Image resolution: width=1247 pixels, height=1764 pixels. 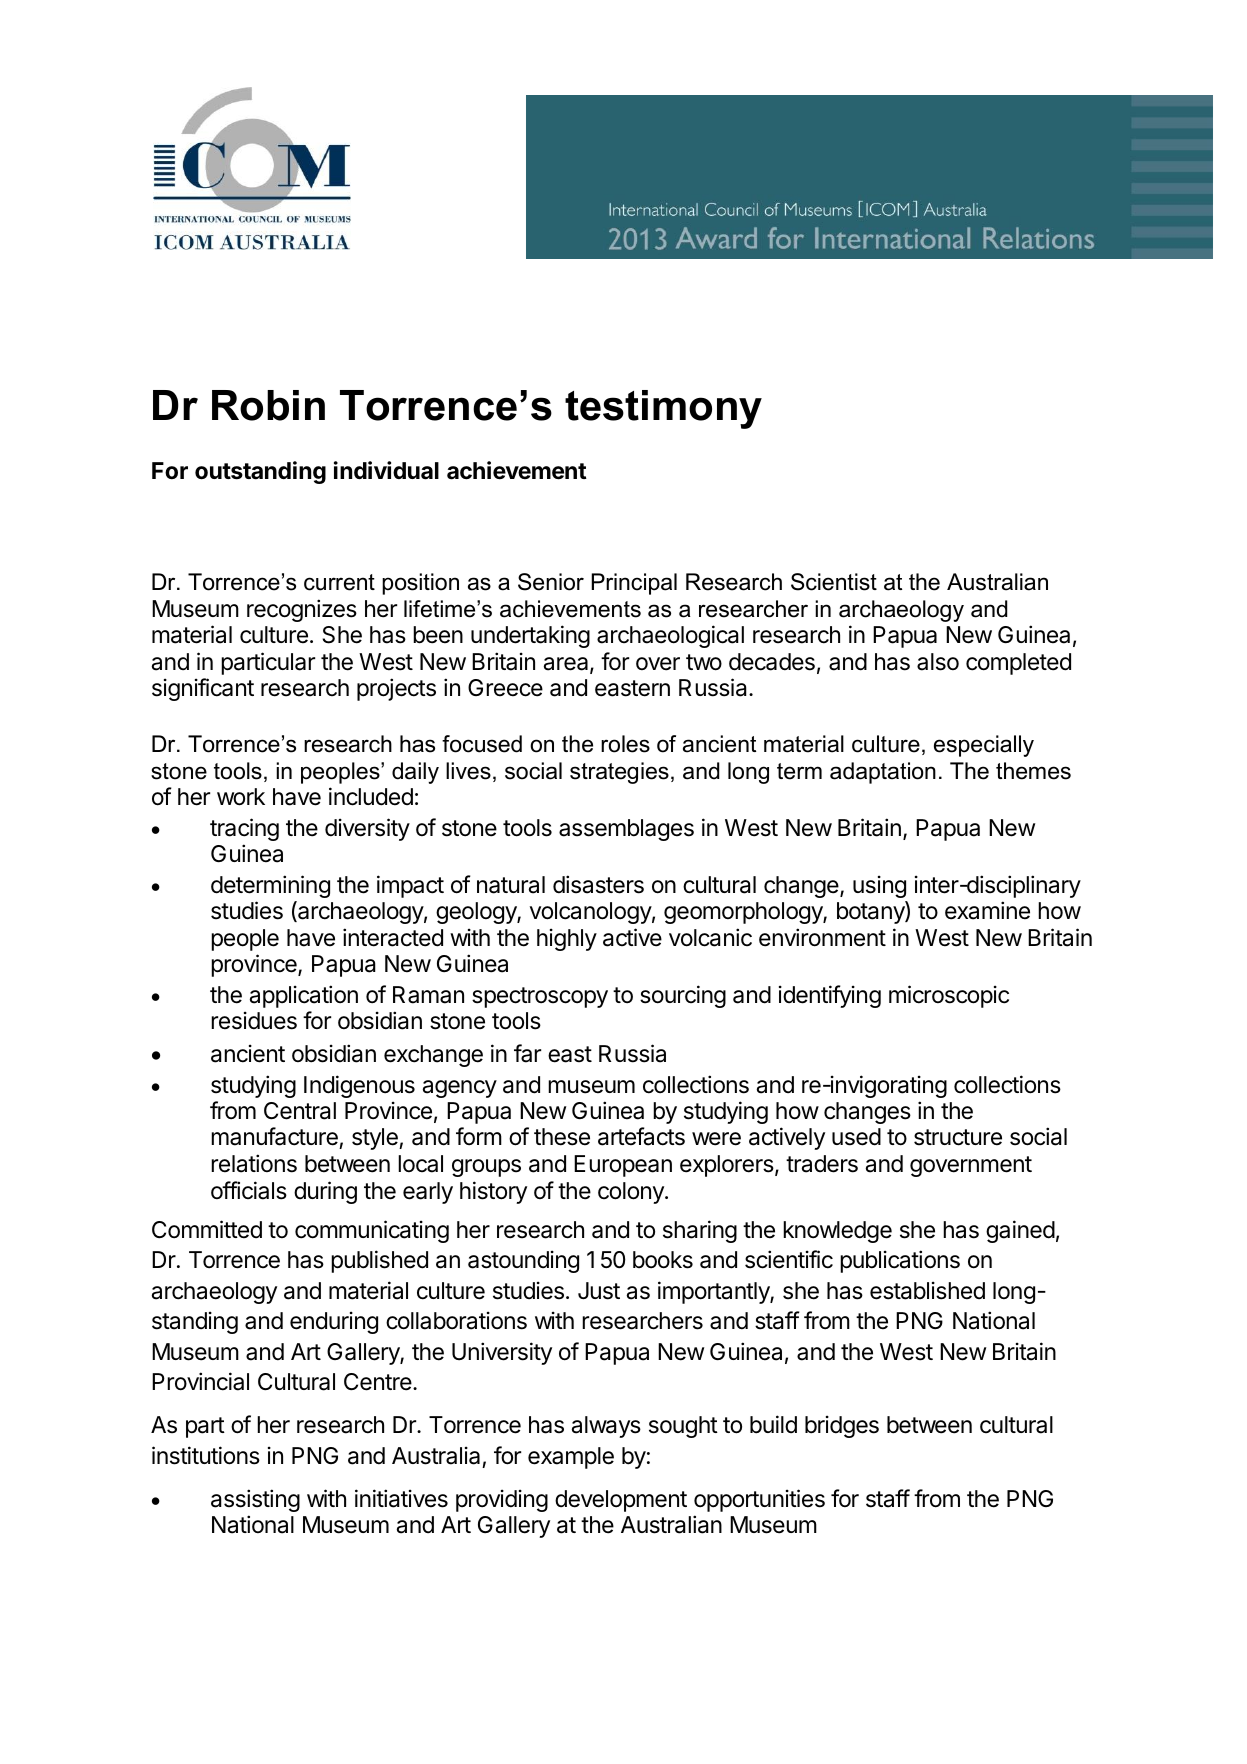 What do you see at coordinates (268, 405) in the page?
I see `Robin` at bounding box center [268, 405].
